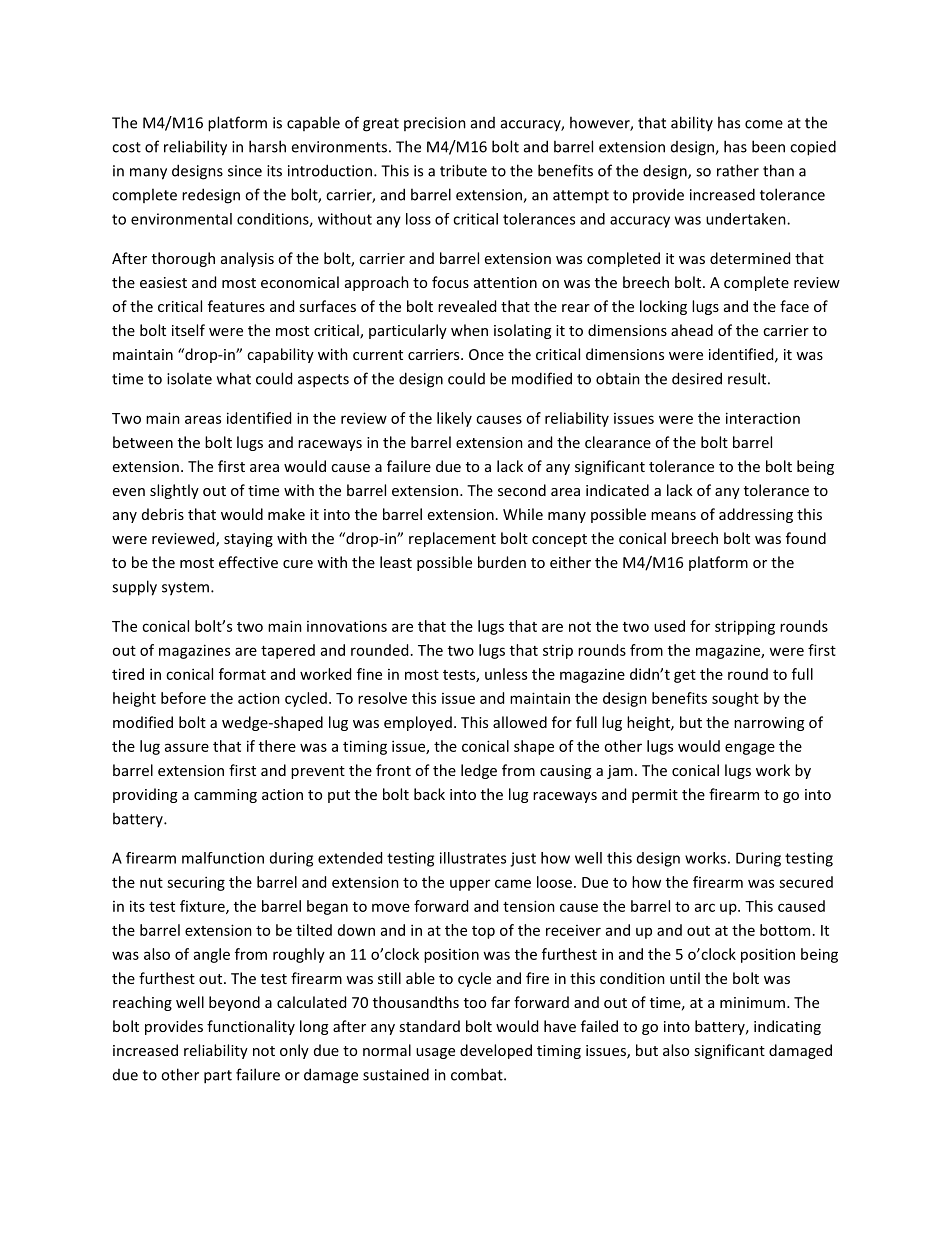 Image resolution: width=952 pixels, height=1233 pixels. I want to click on since, so click(245, 171).
